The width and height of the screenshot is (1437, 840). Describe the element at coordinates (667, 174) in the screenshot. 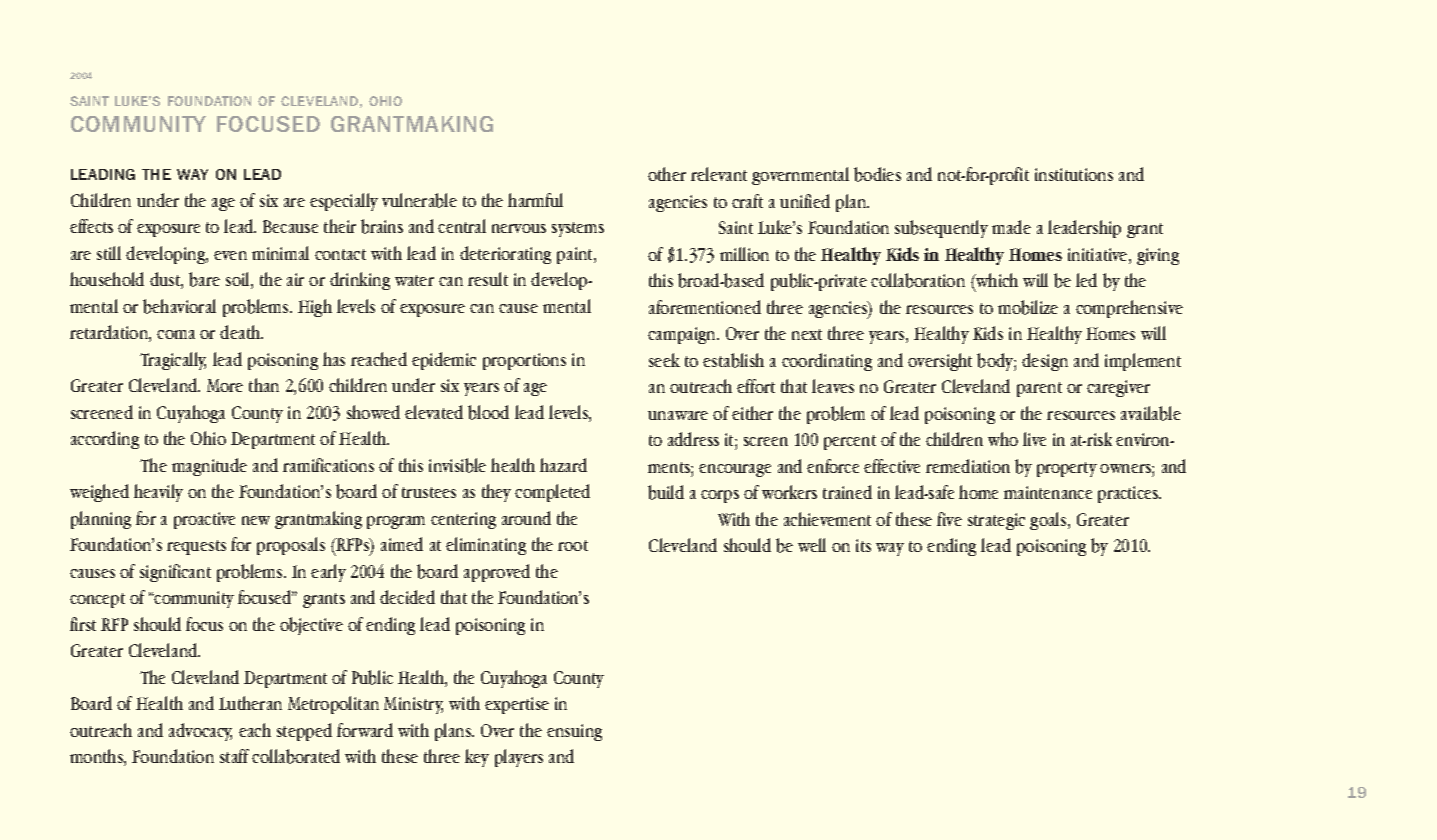

I see `other` at that location.
